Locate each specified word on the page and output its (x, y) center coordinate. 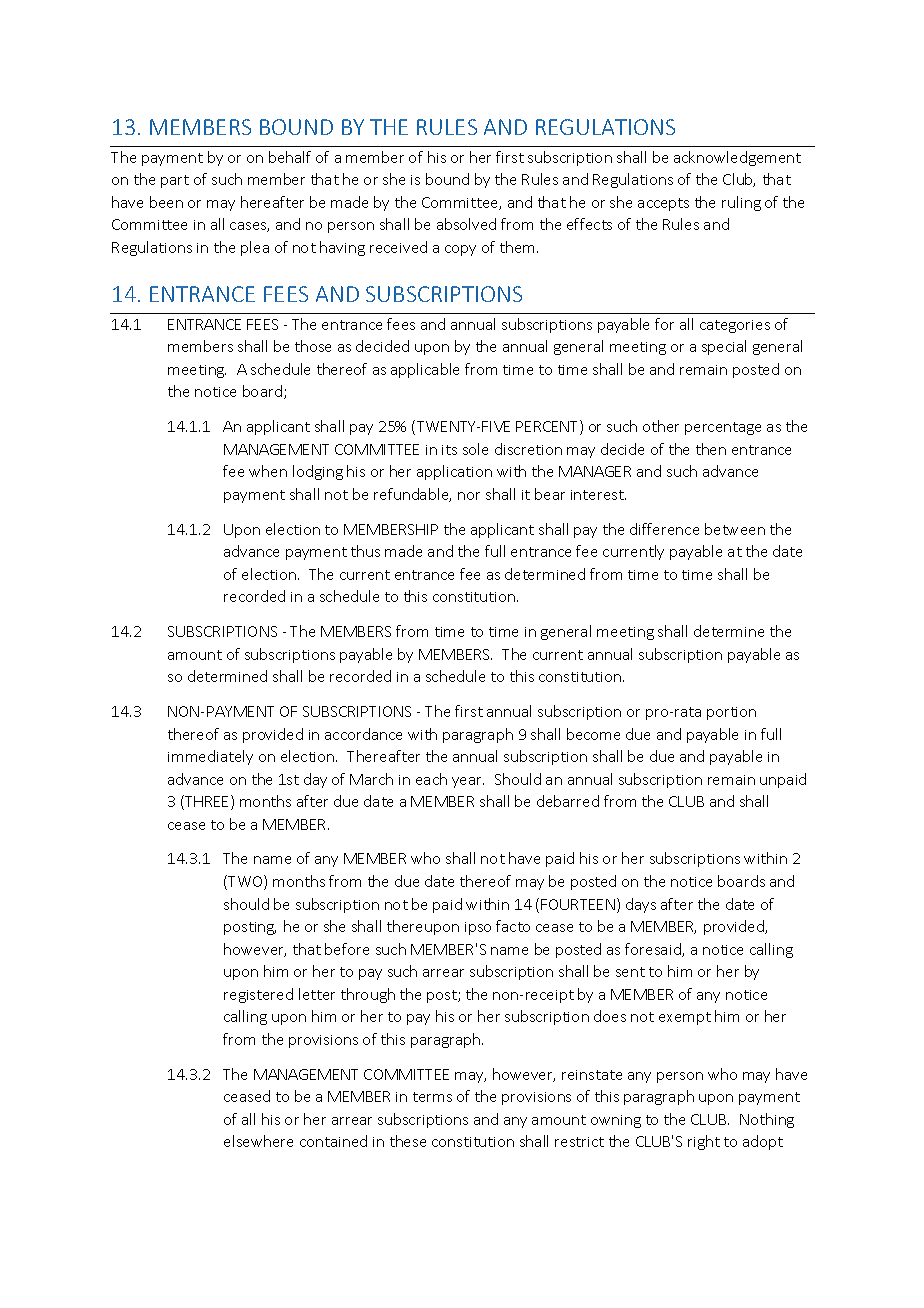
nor (469, 496)
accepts (663, 204)
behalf (290, 157)
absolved (466, 224)
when (268, 471)
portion (731, 713)
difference (664, 529)
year (468, 782)
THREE (207, 802)
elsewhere (258, 1141)
